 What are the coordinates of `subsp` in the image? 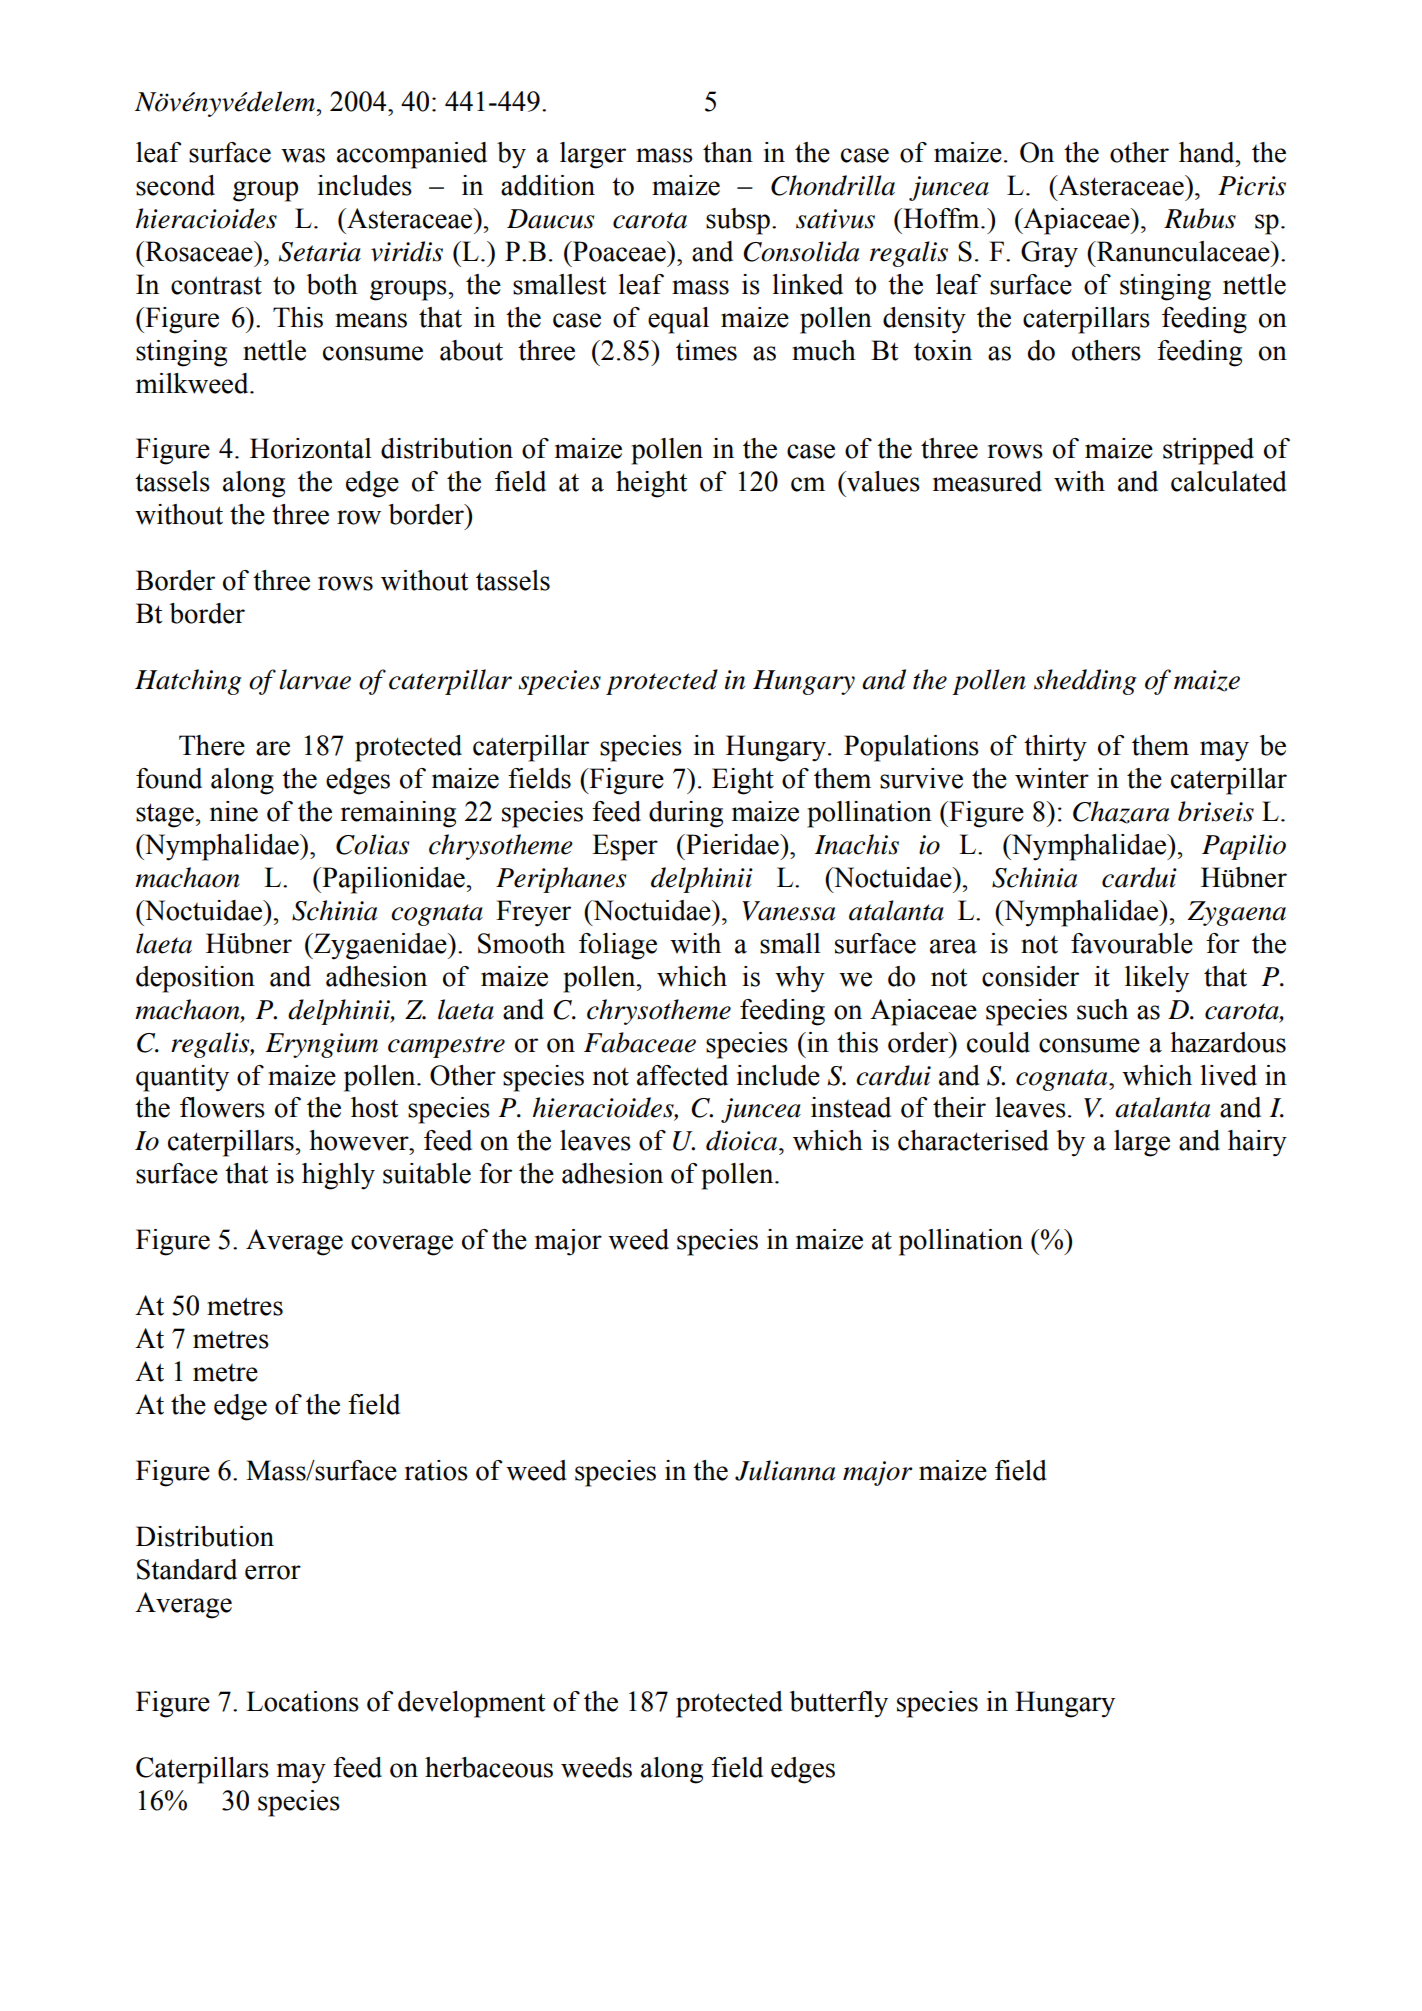 It's located at (738, 221).
